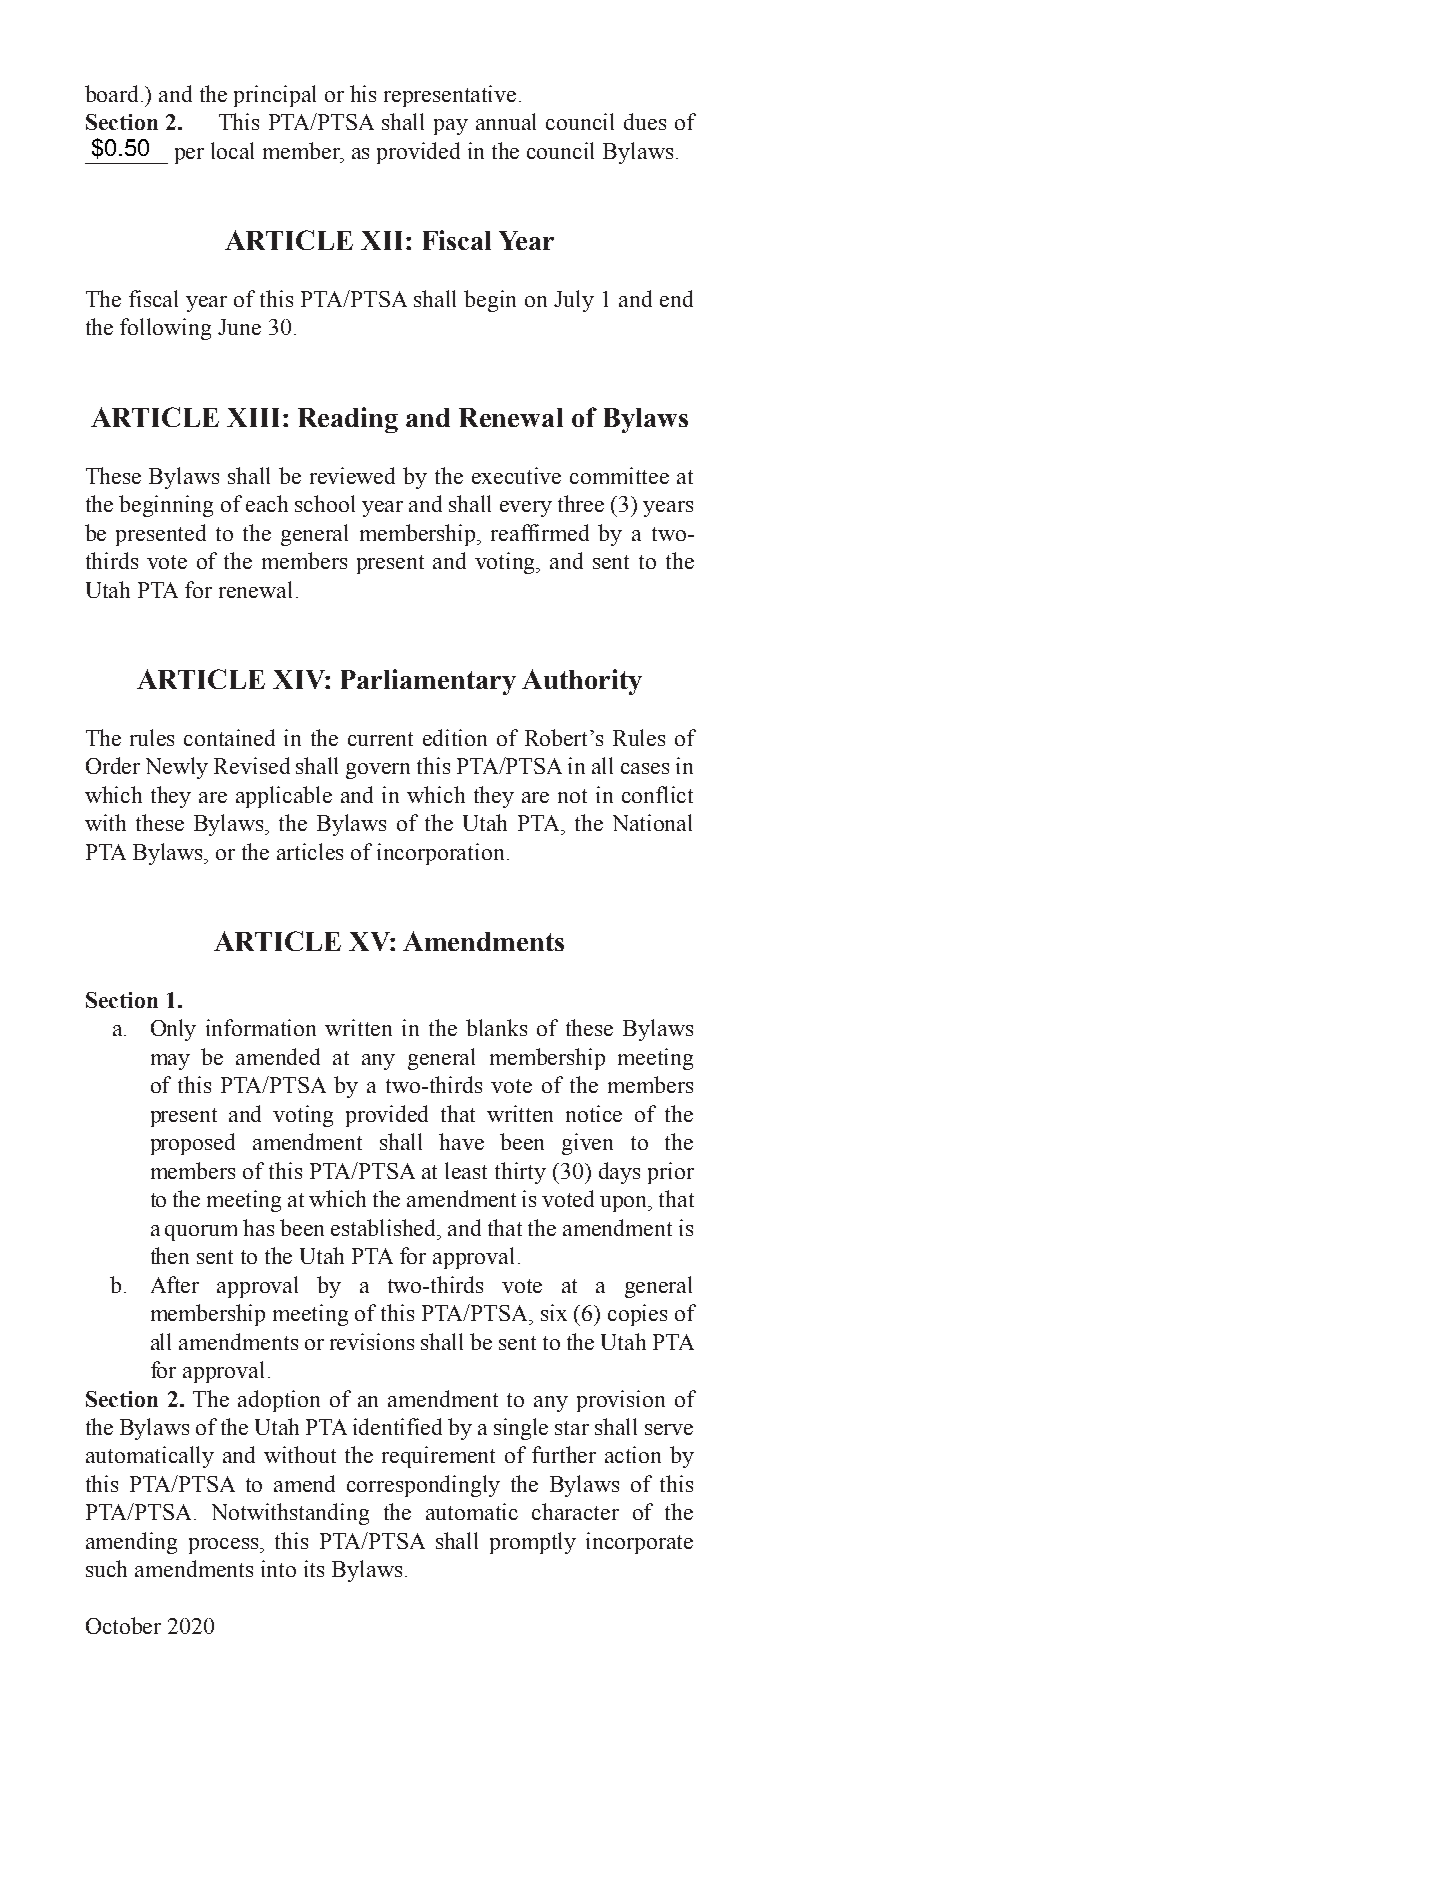 This page has width=1453, height=1880. Describe the element at coordinates (385, 1227) in the page. I see `established` at that location.
